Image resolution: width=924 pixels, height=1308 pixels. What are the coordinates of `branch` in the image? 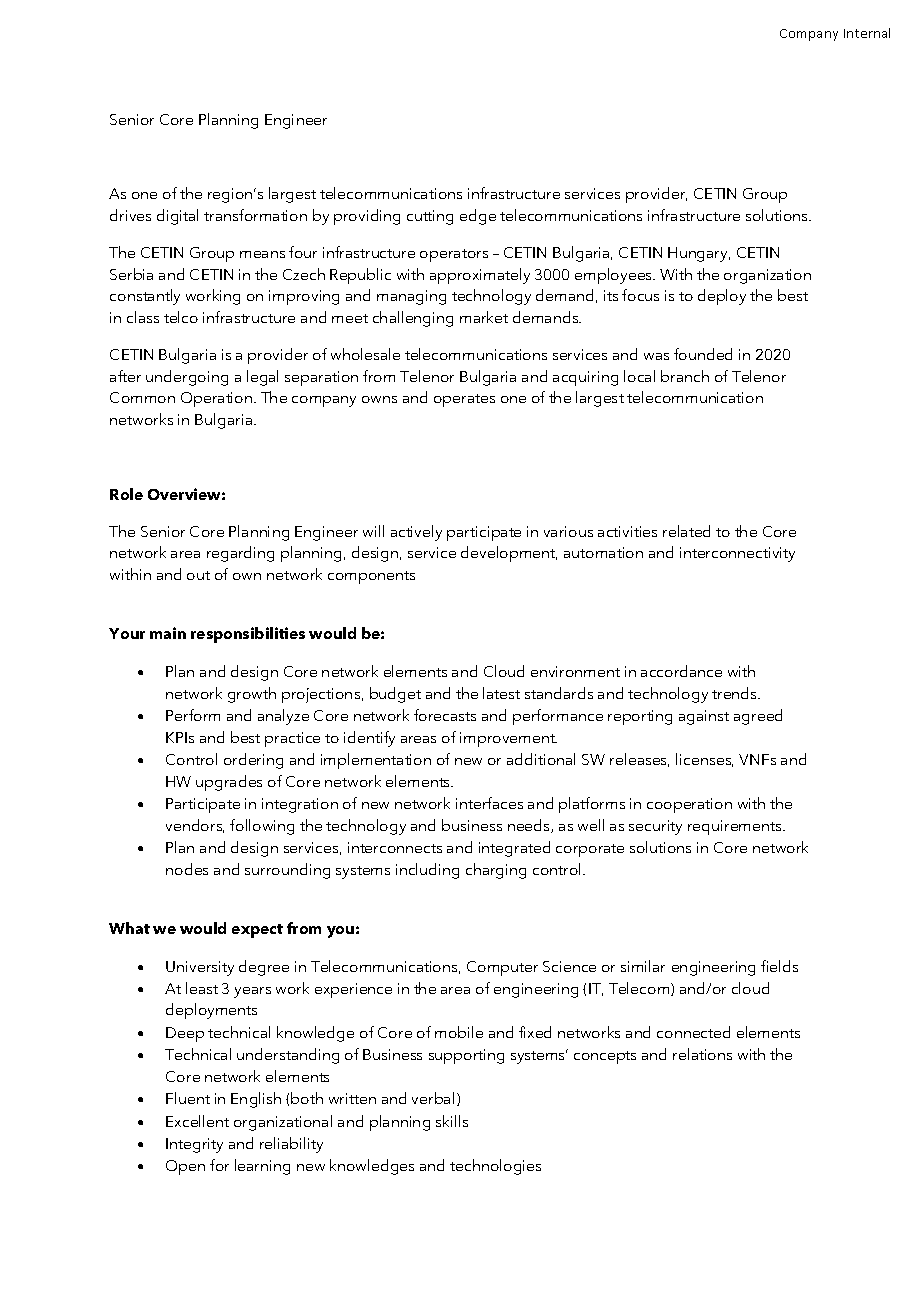 It's located at (685, 376).
